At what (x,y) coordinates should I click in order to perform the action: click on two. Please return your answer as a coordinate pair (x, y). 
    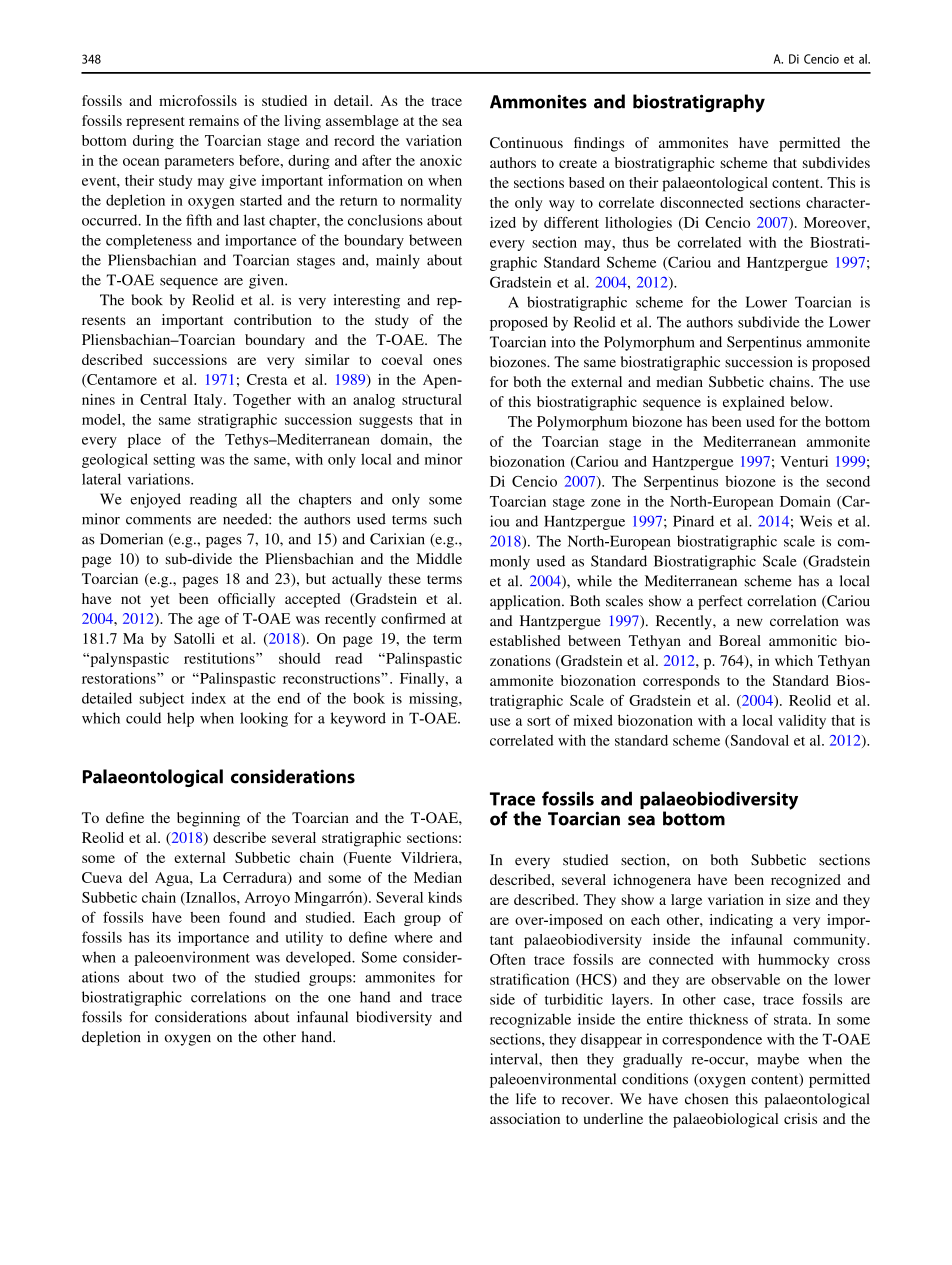
    Looking at the image, I should click on (184, 978).
